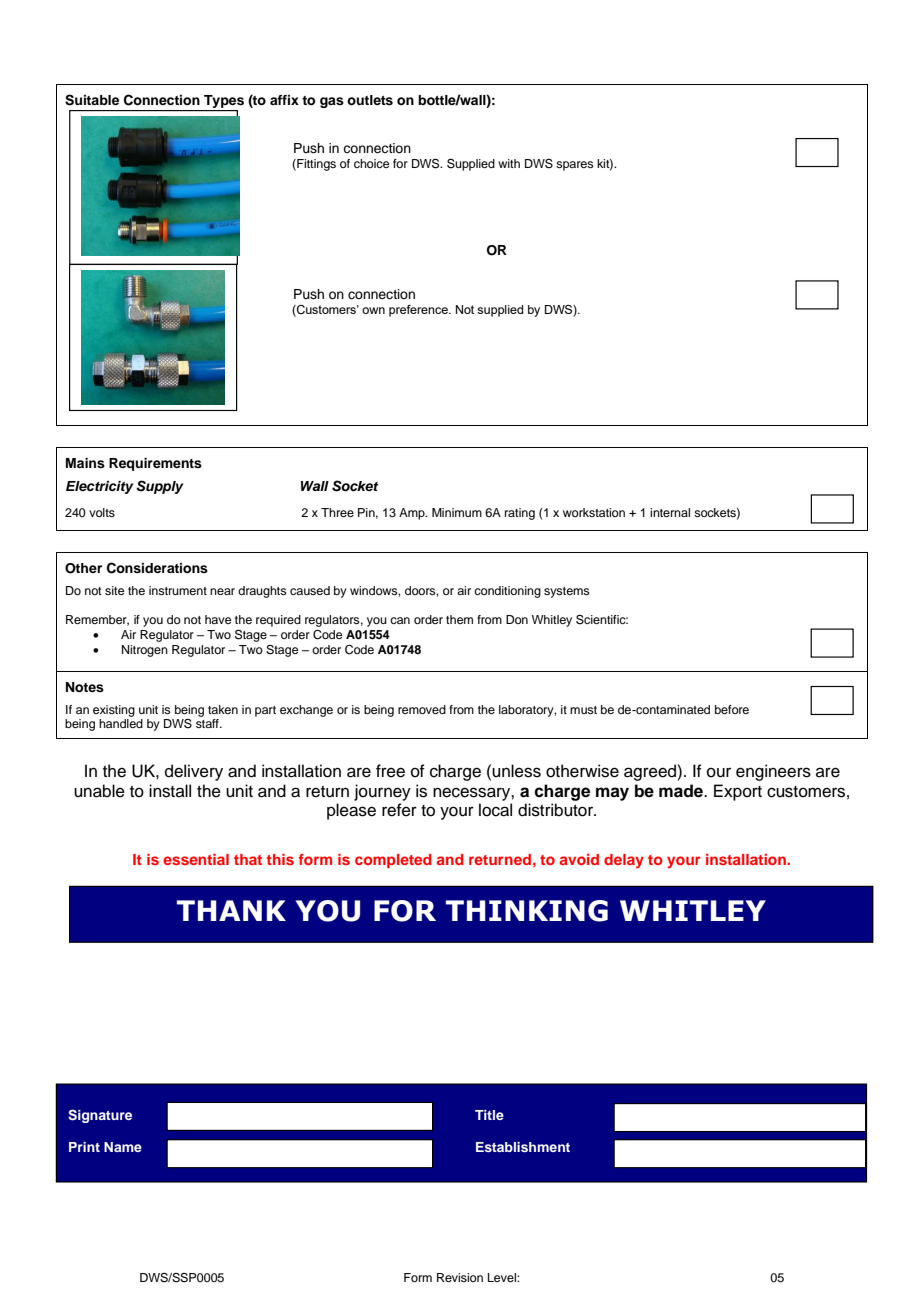 This page has height=1308, width=924. Describe the element at coordinates (145, 651) in the page. I see `Nitrogen` at that location.
